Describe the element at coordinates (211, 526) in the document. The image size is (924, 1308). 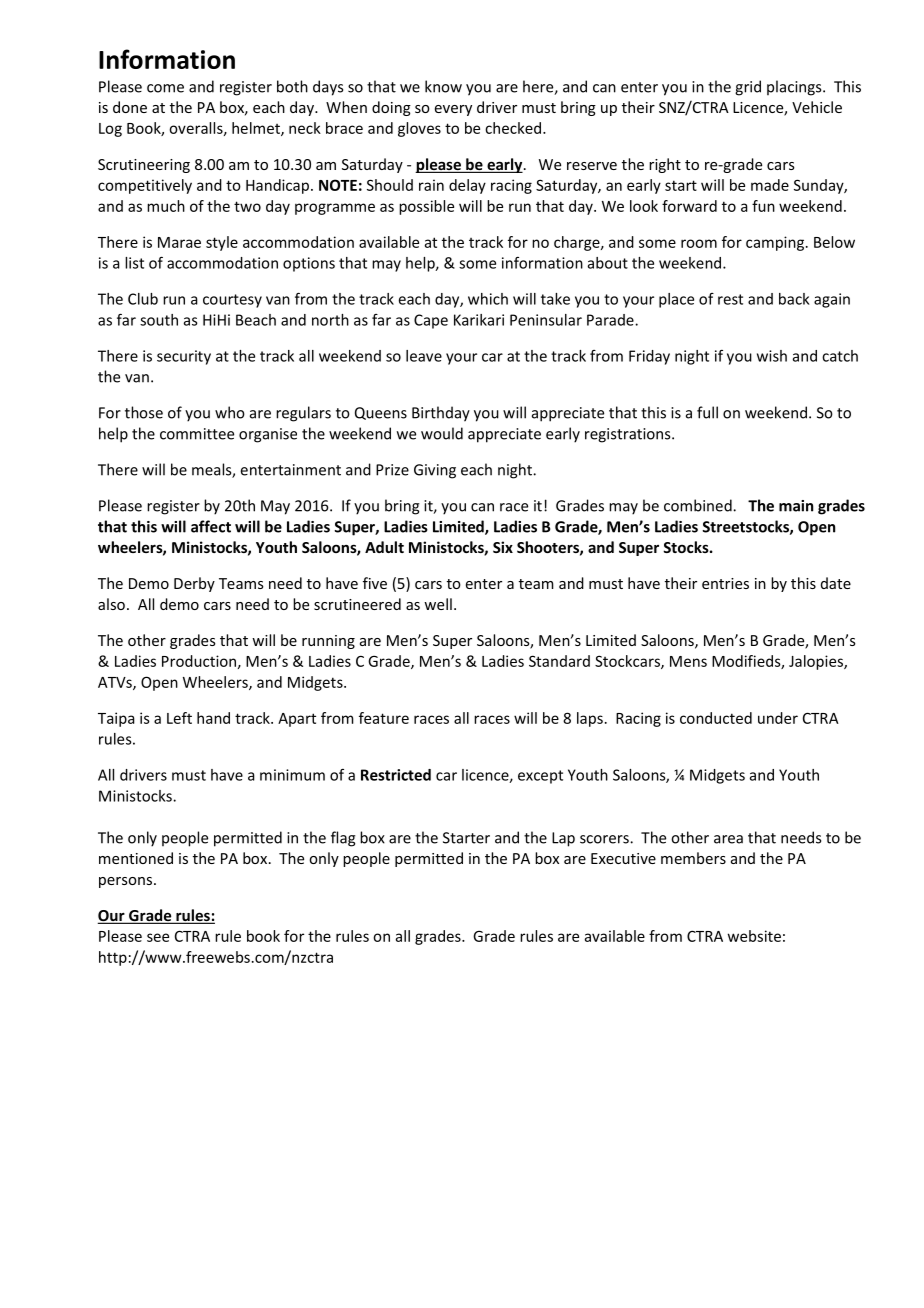
I see `affect` at that location.
